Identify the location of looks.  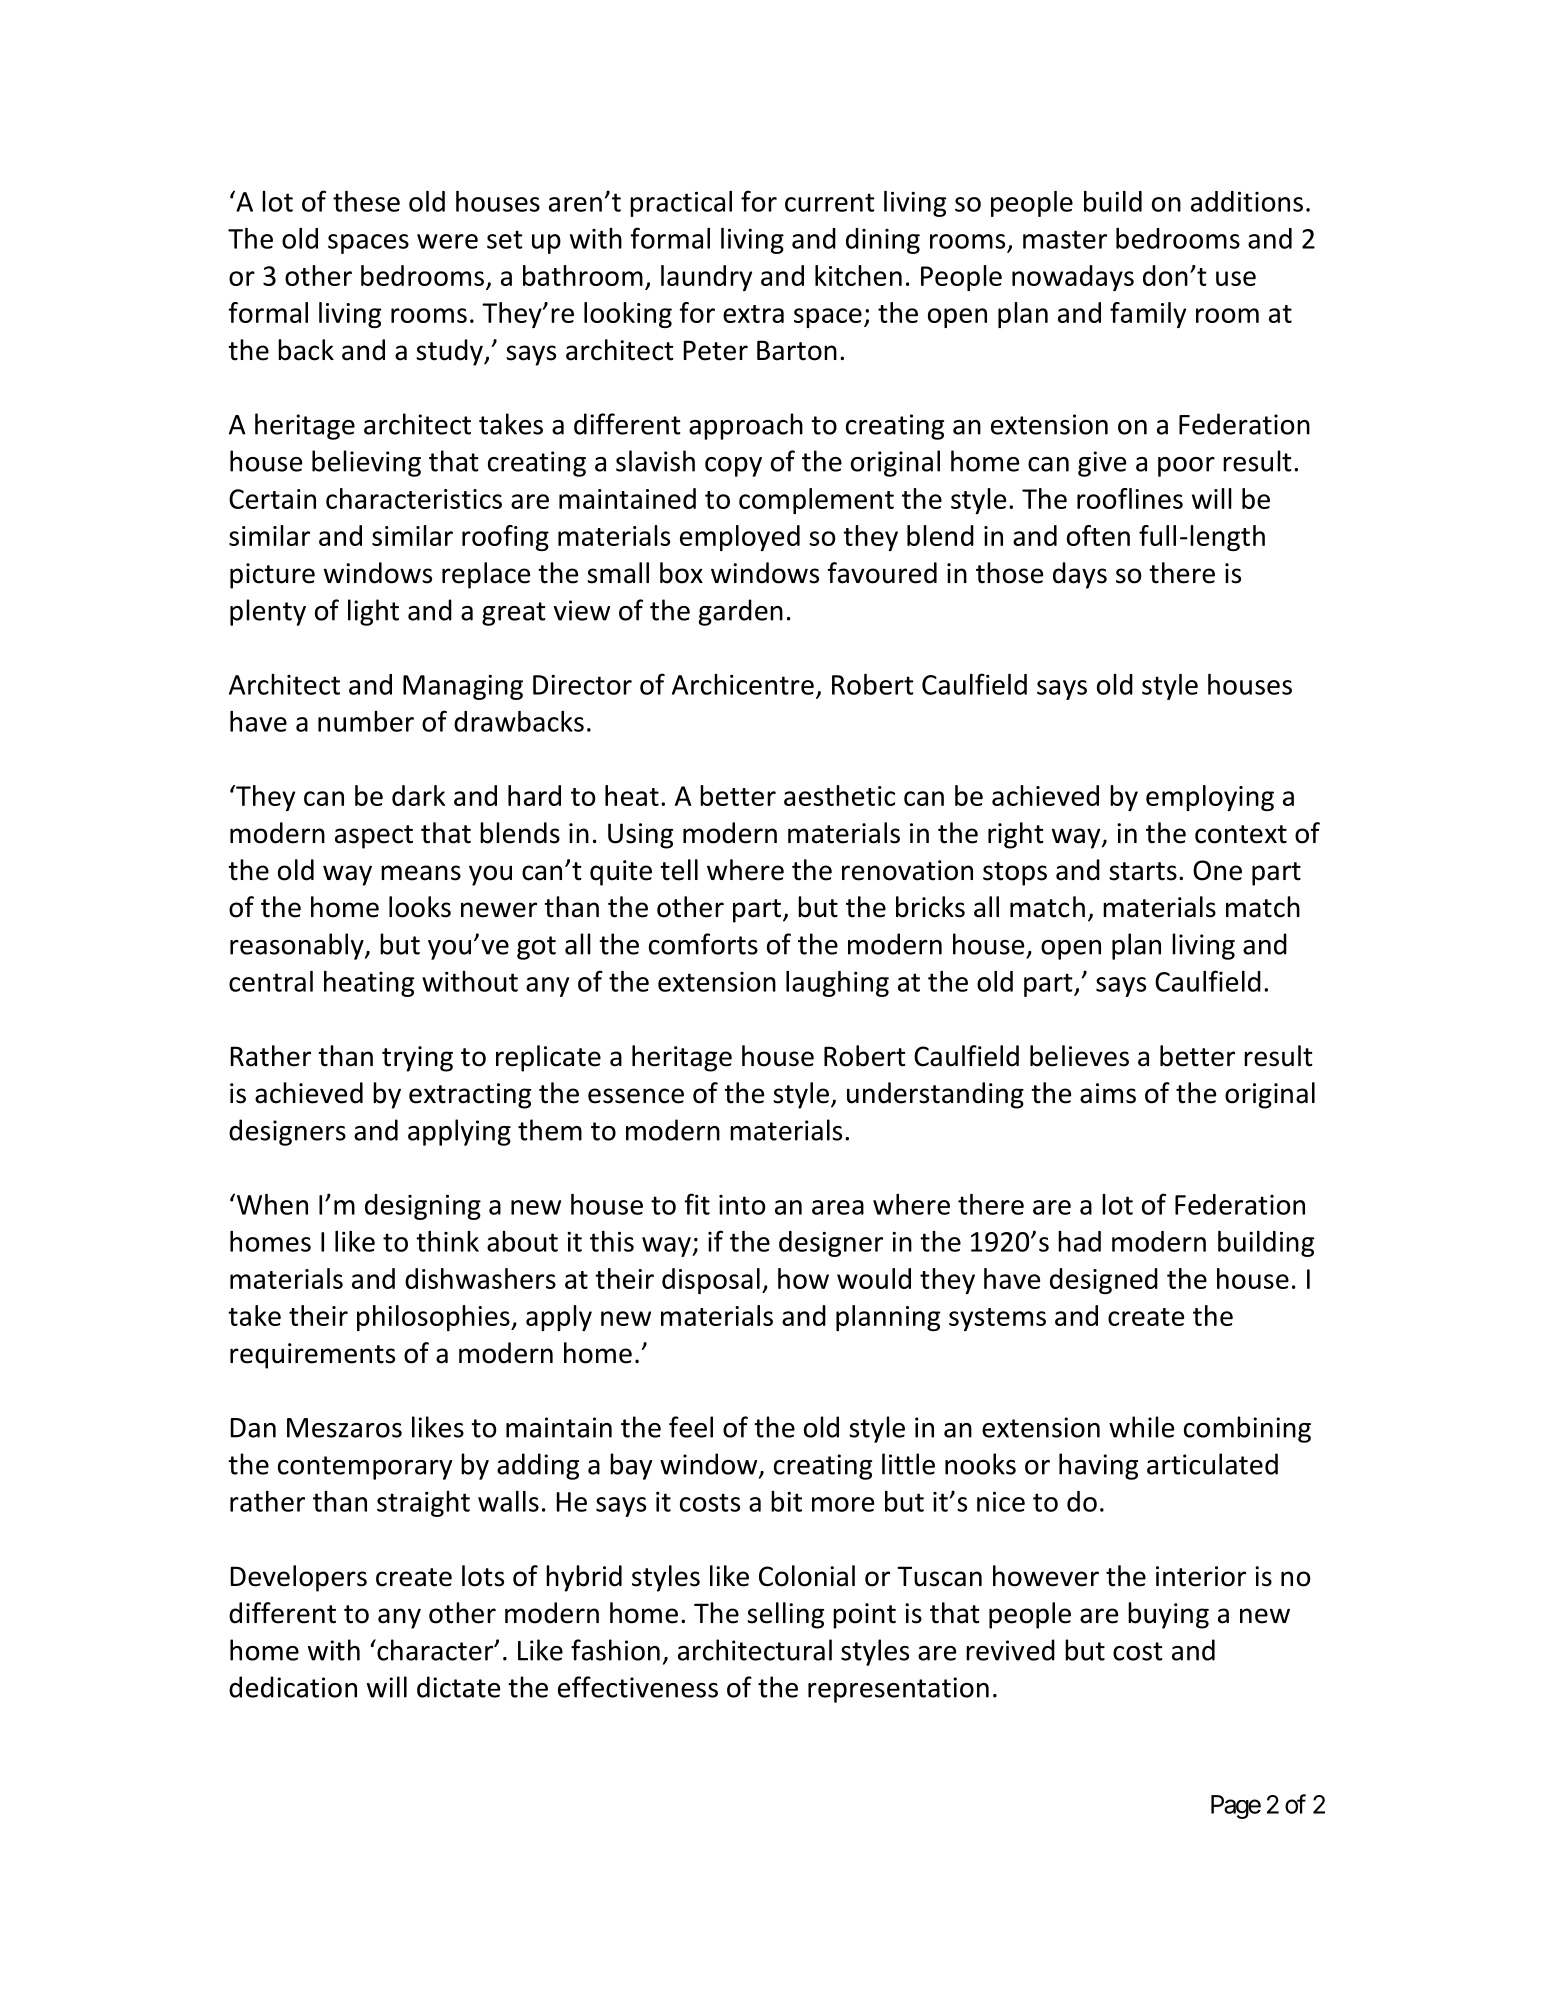
(420, 907).
